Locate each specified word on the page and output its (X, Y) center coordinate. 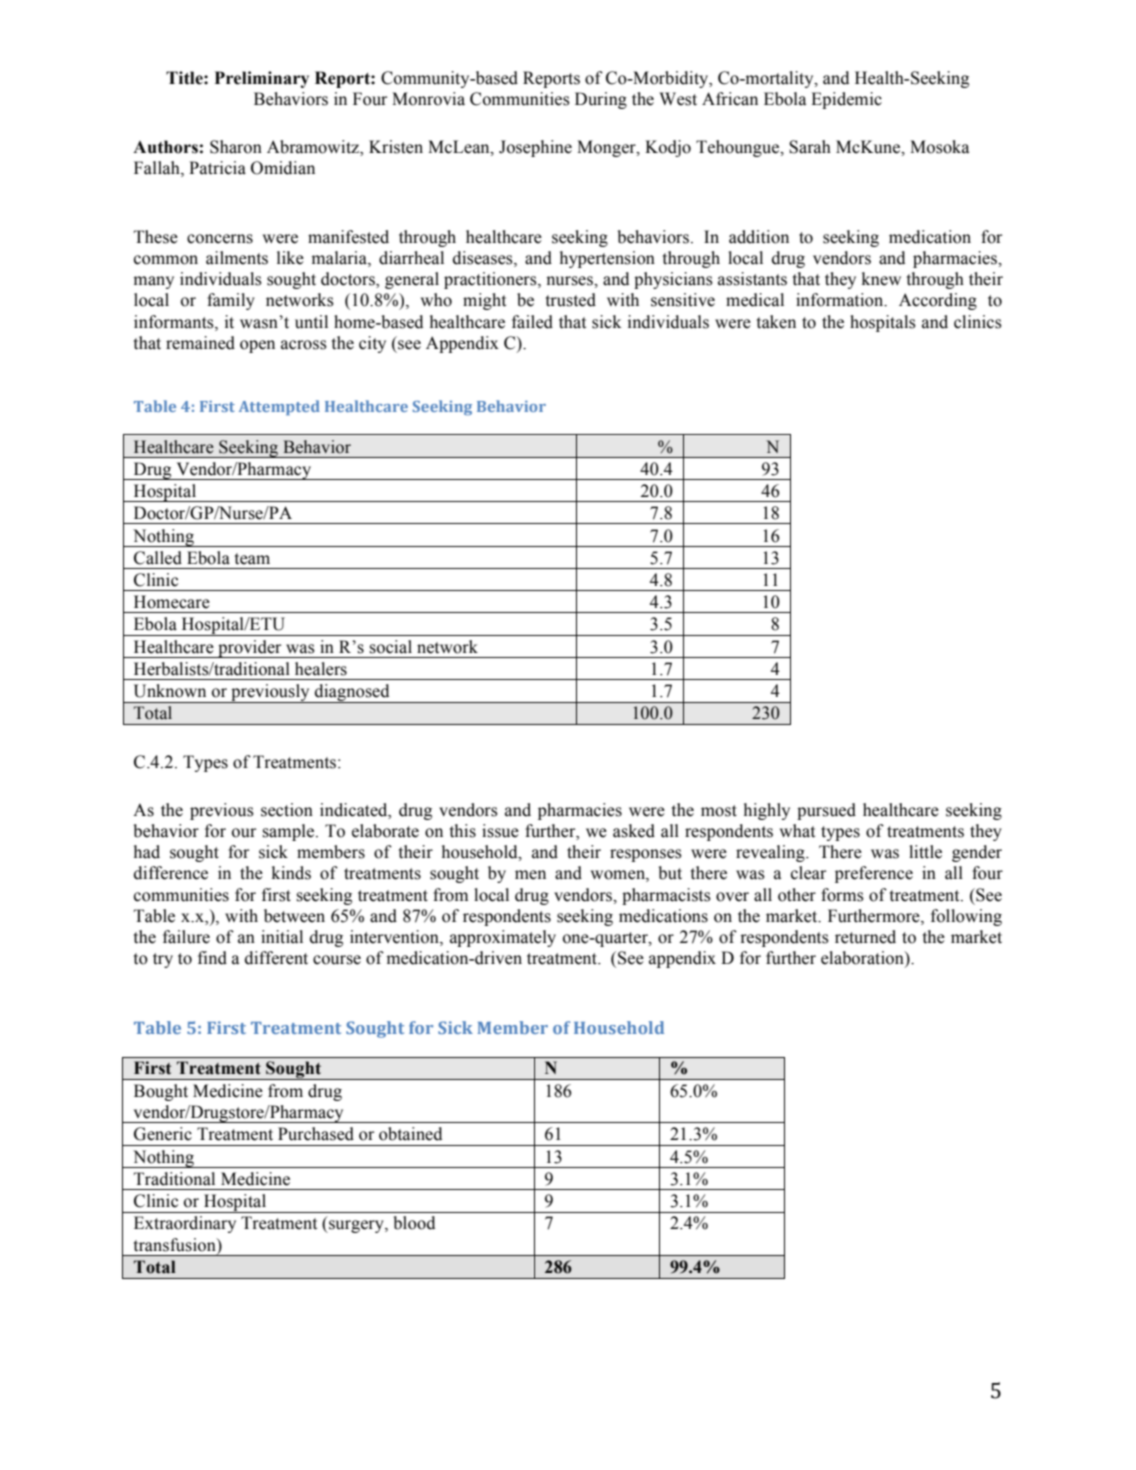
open (257, 346)
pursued (826, 811)
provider (250, 649)
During (601, 100)
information (841, 300)
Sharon (236, 147)
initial (282, 937)
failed (532, 322)
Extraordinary (185, 1224)
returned (865, 937)
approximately (503, 938)
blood (414, 1223)
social (390, 647)
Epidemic (846, 100)
